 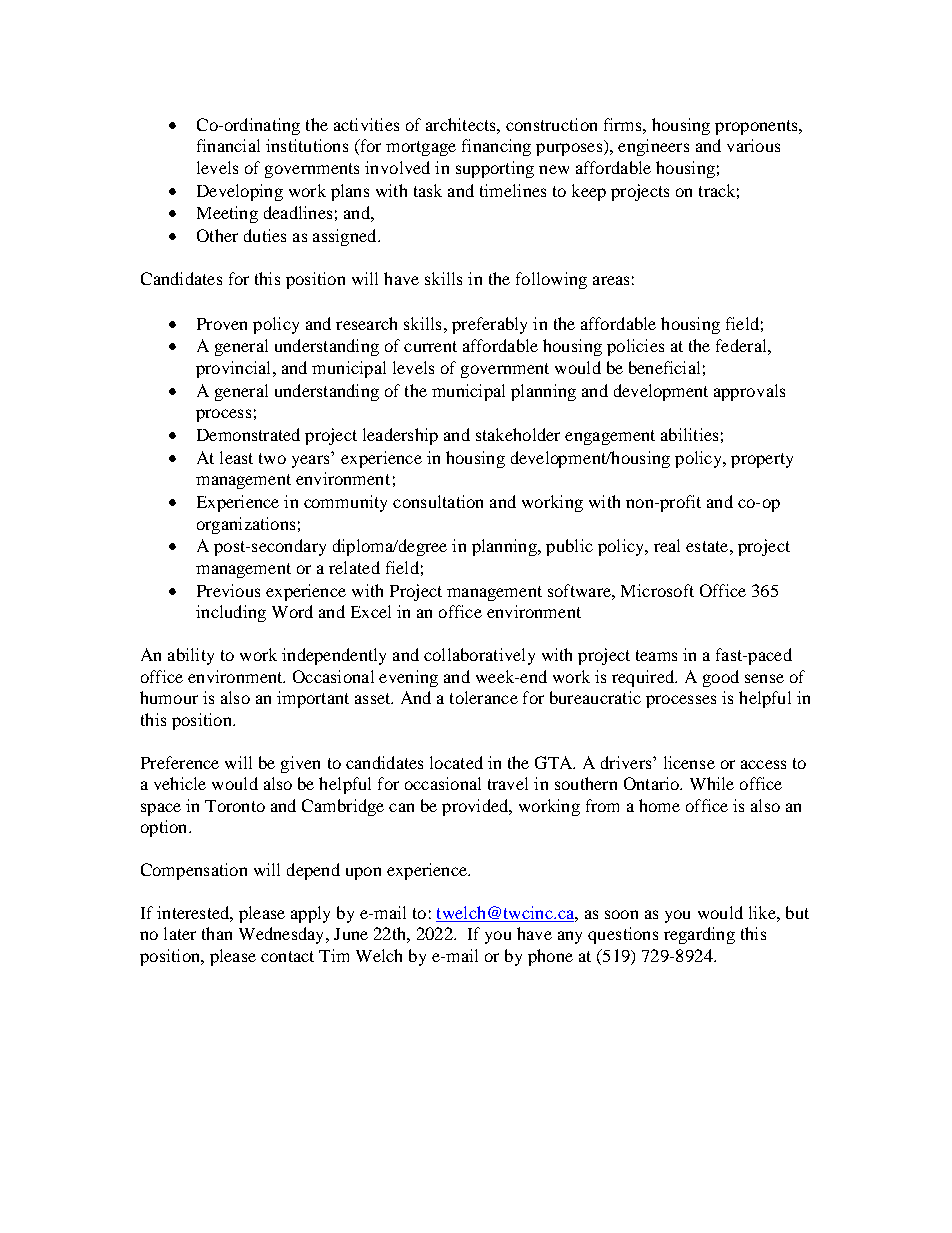 What do you see at coordinates (753, 145) in the screenshot?
I see `various` at bounding box center [753, 145].
